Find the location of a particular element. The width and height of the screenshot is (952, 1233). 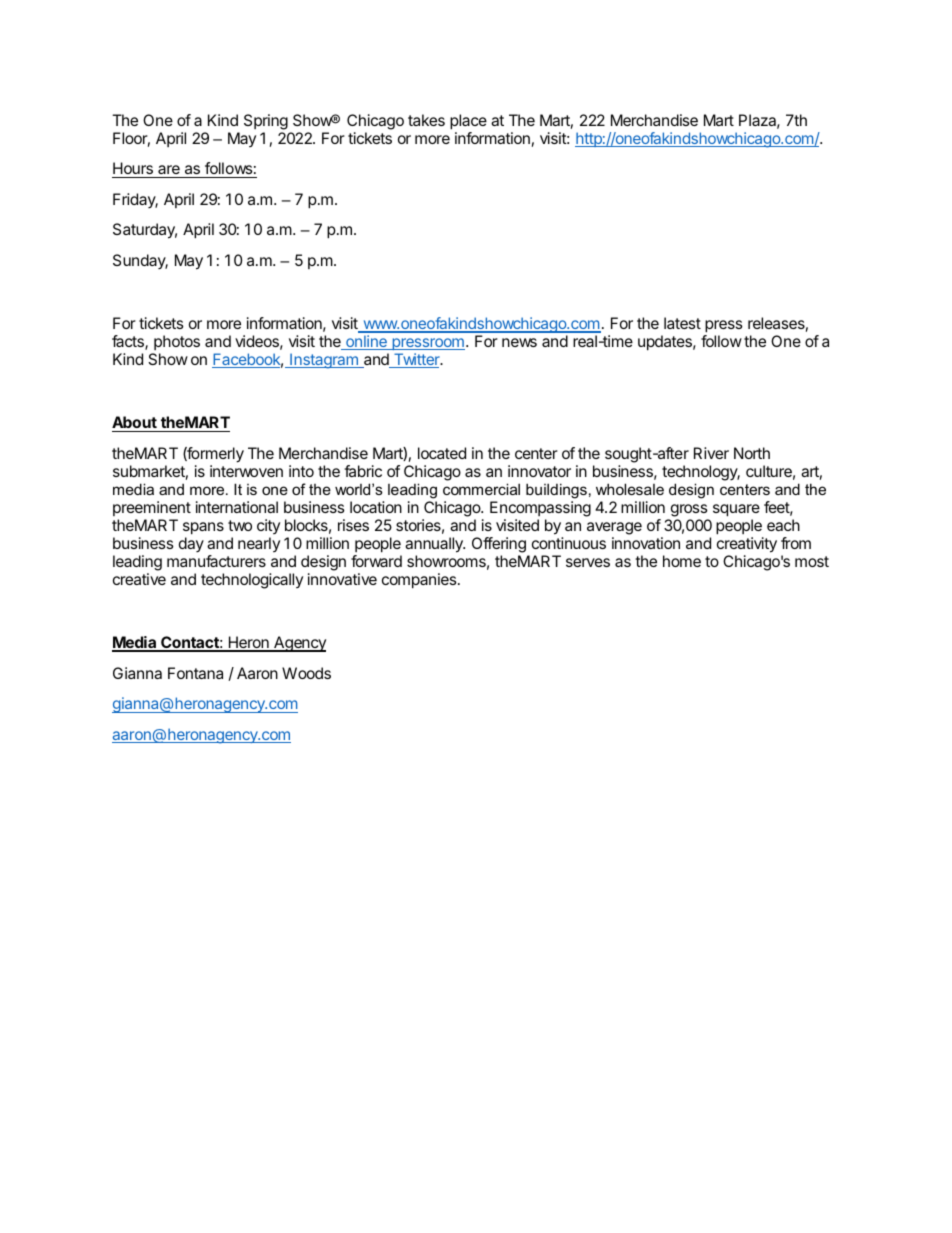

River is located at coordinates (711, 453).
